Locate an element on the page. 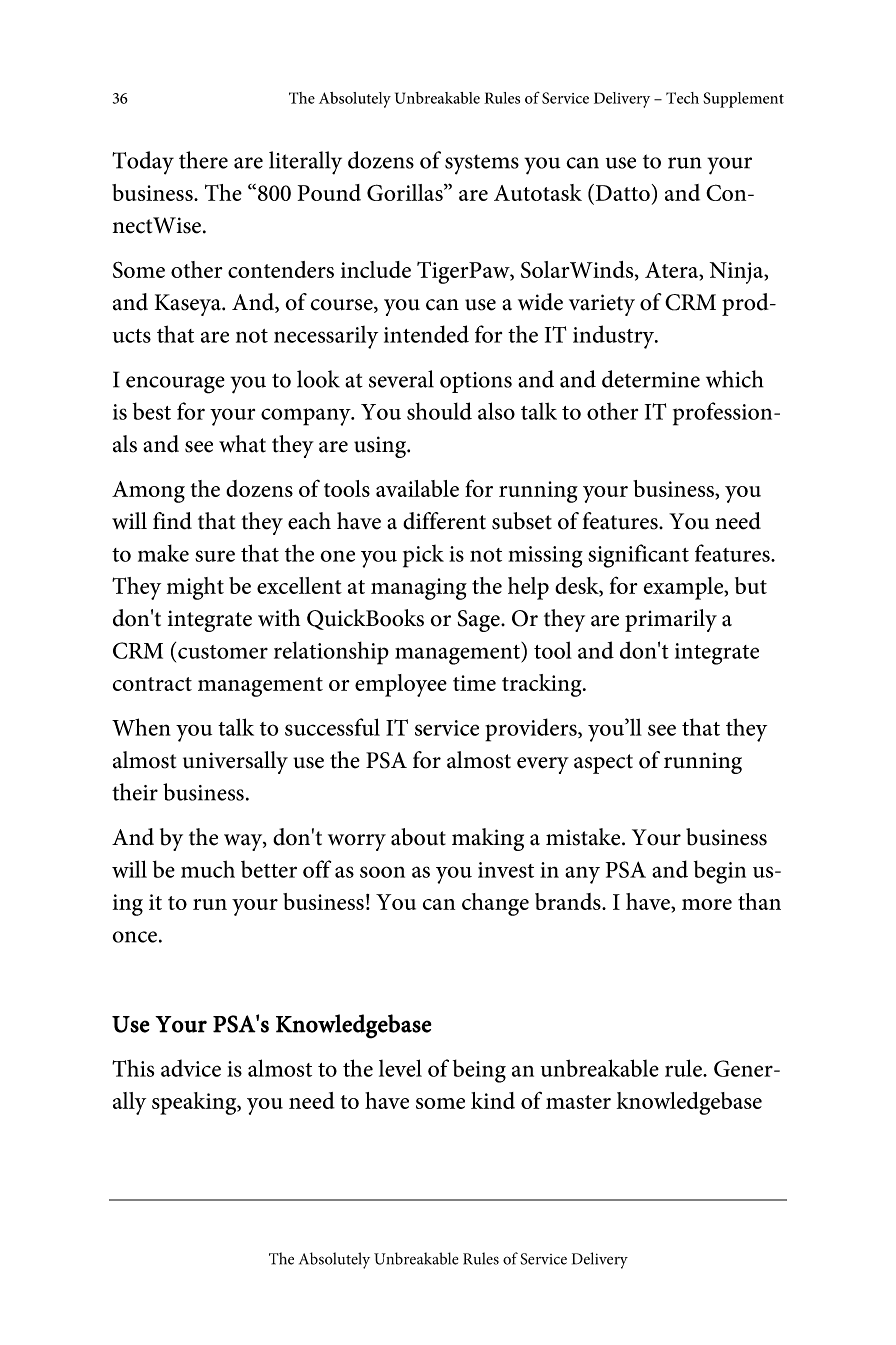 This image has width=896, height=1345. Tech is located at coordinates (682, 98).
